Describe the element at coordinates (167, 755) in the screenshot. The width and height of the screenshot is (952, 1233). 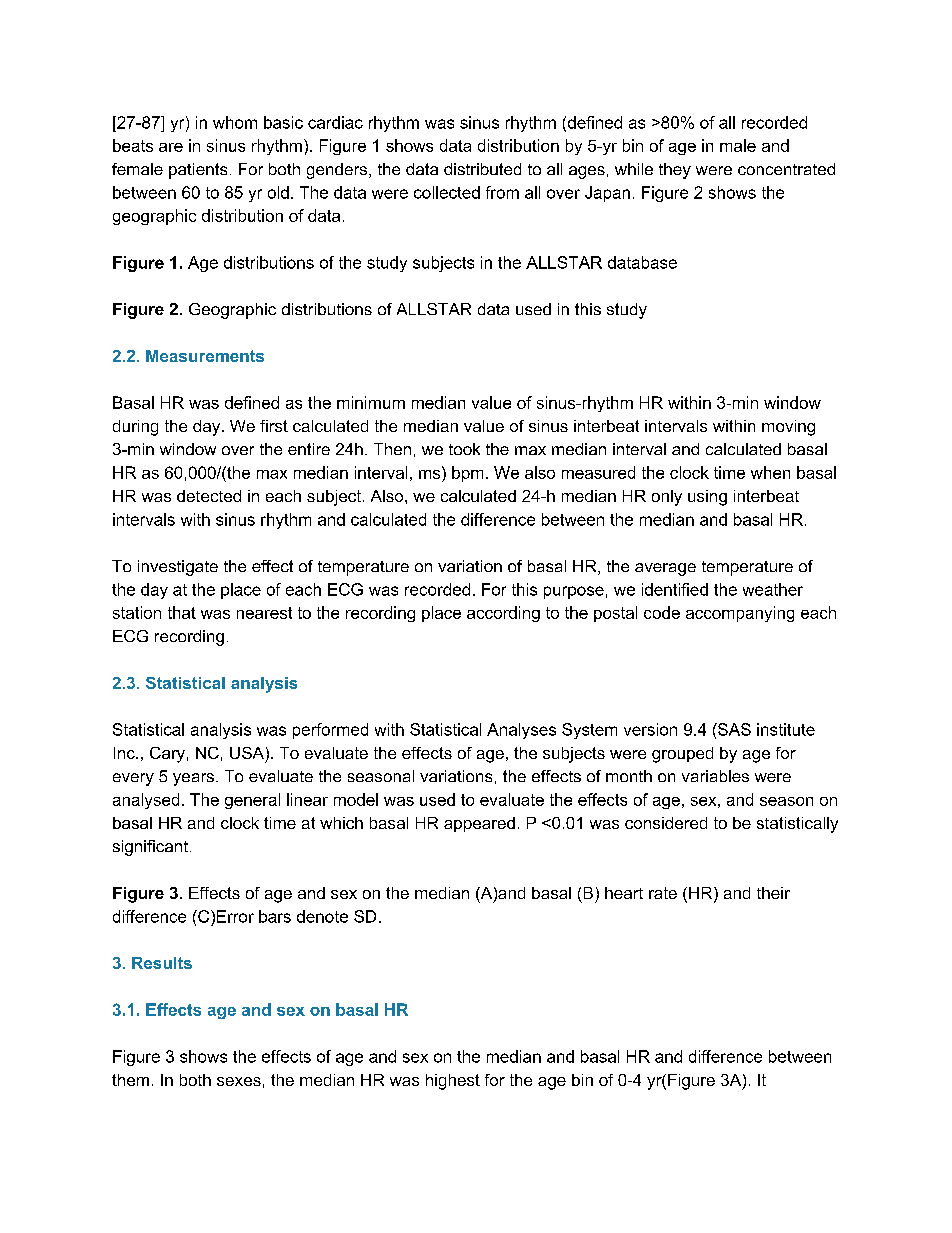
I see `Cary` at that location.
